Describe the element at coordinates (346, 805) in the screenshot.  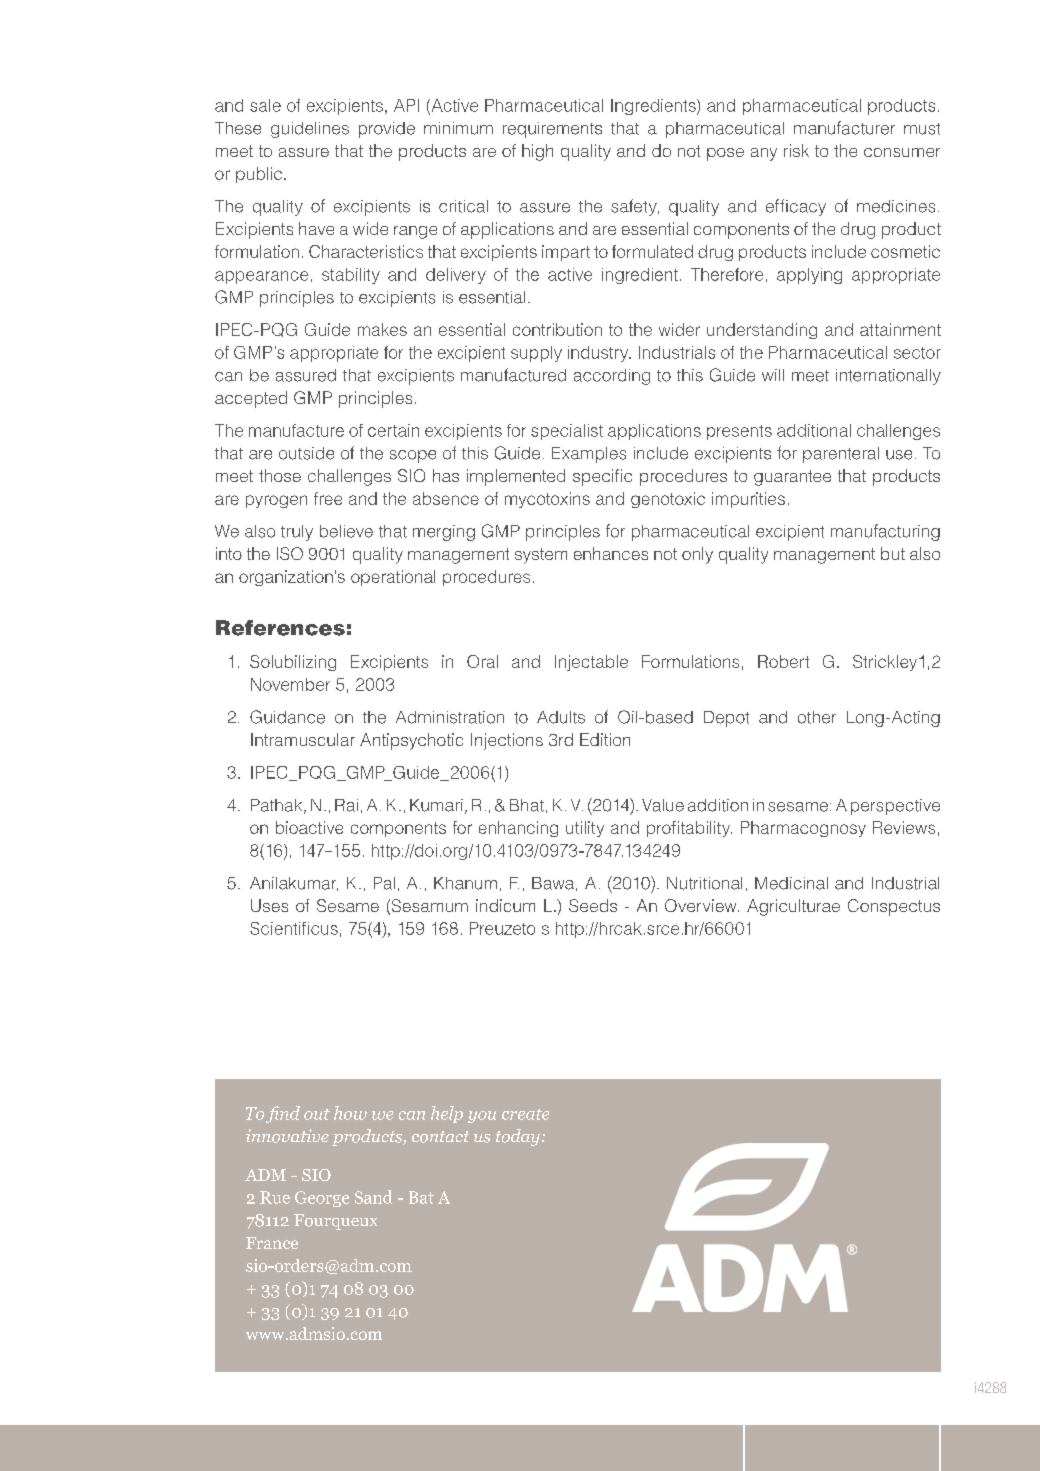
I see `Rai` at that location.
